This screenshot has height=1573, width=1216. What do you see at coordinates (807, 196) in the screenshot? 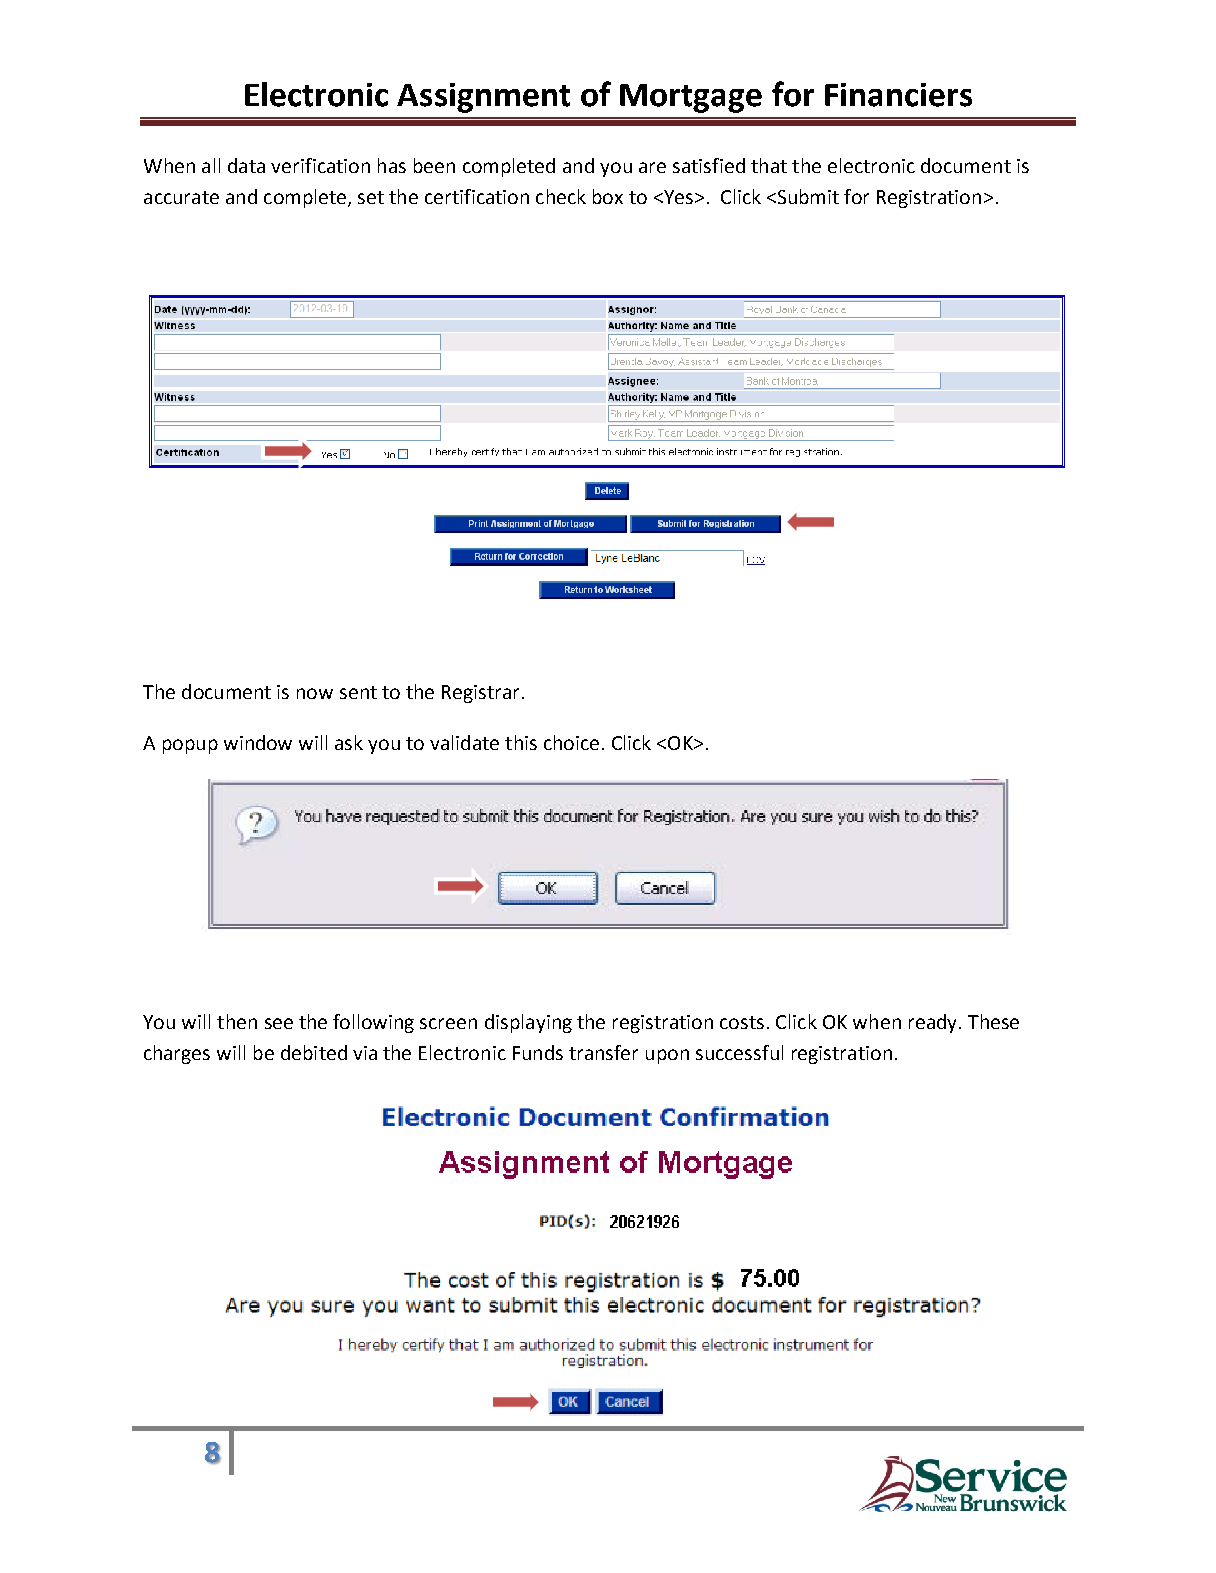
I see `Submit` at bounding box center [807, 196].
